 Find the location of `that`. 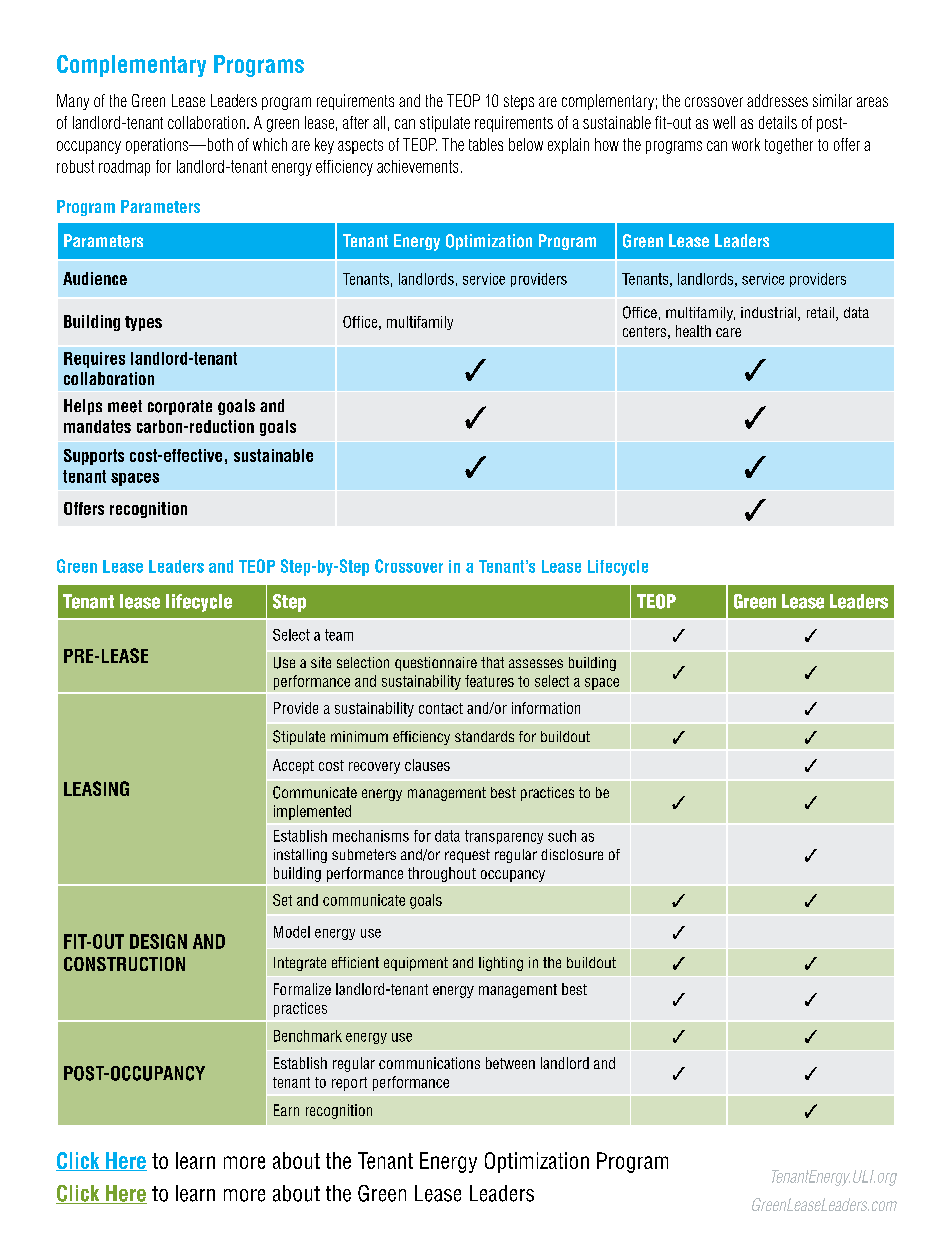

that is located at coordinates (492, 662).
